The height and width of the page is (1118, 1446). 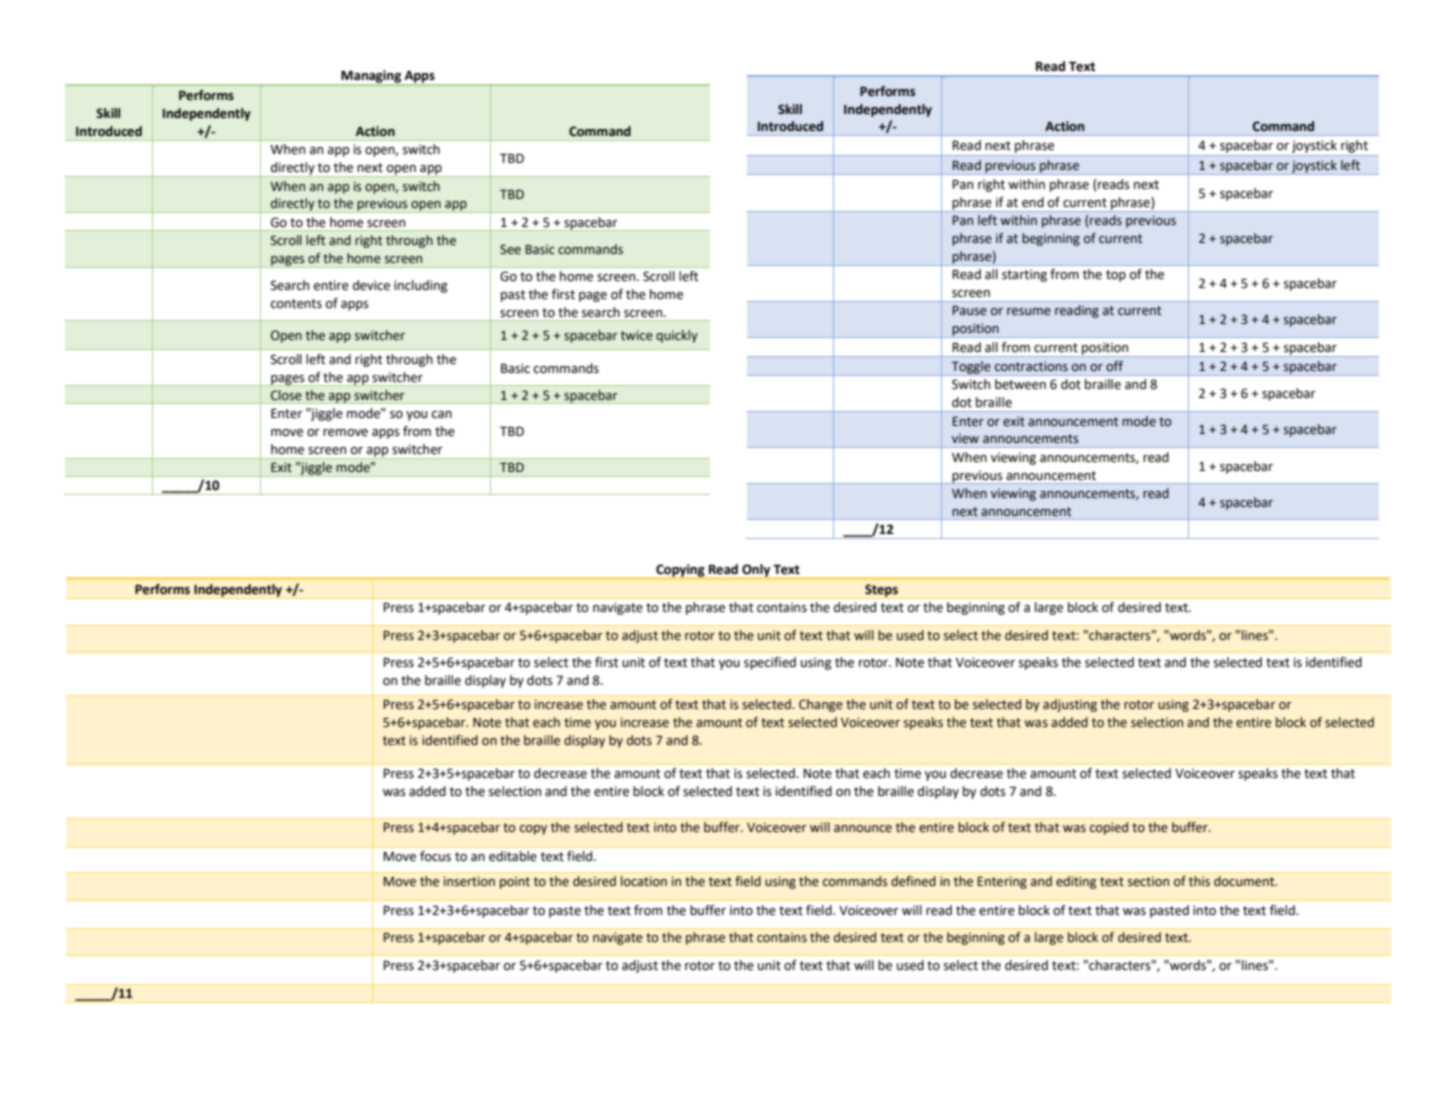 What do you see at coordinates (881, 591) in the page?
I see `Steps` at bounding box center [881, 591].
